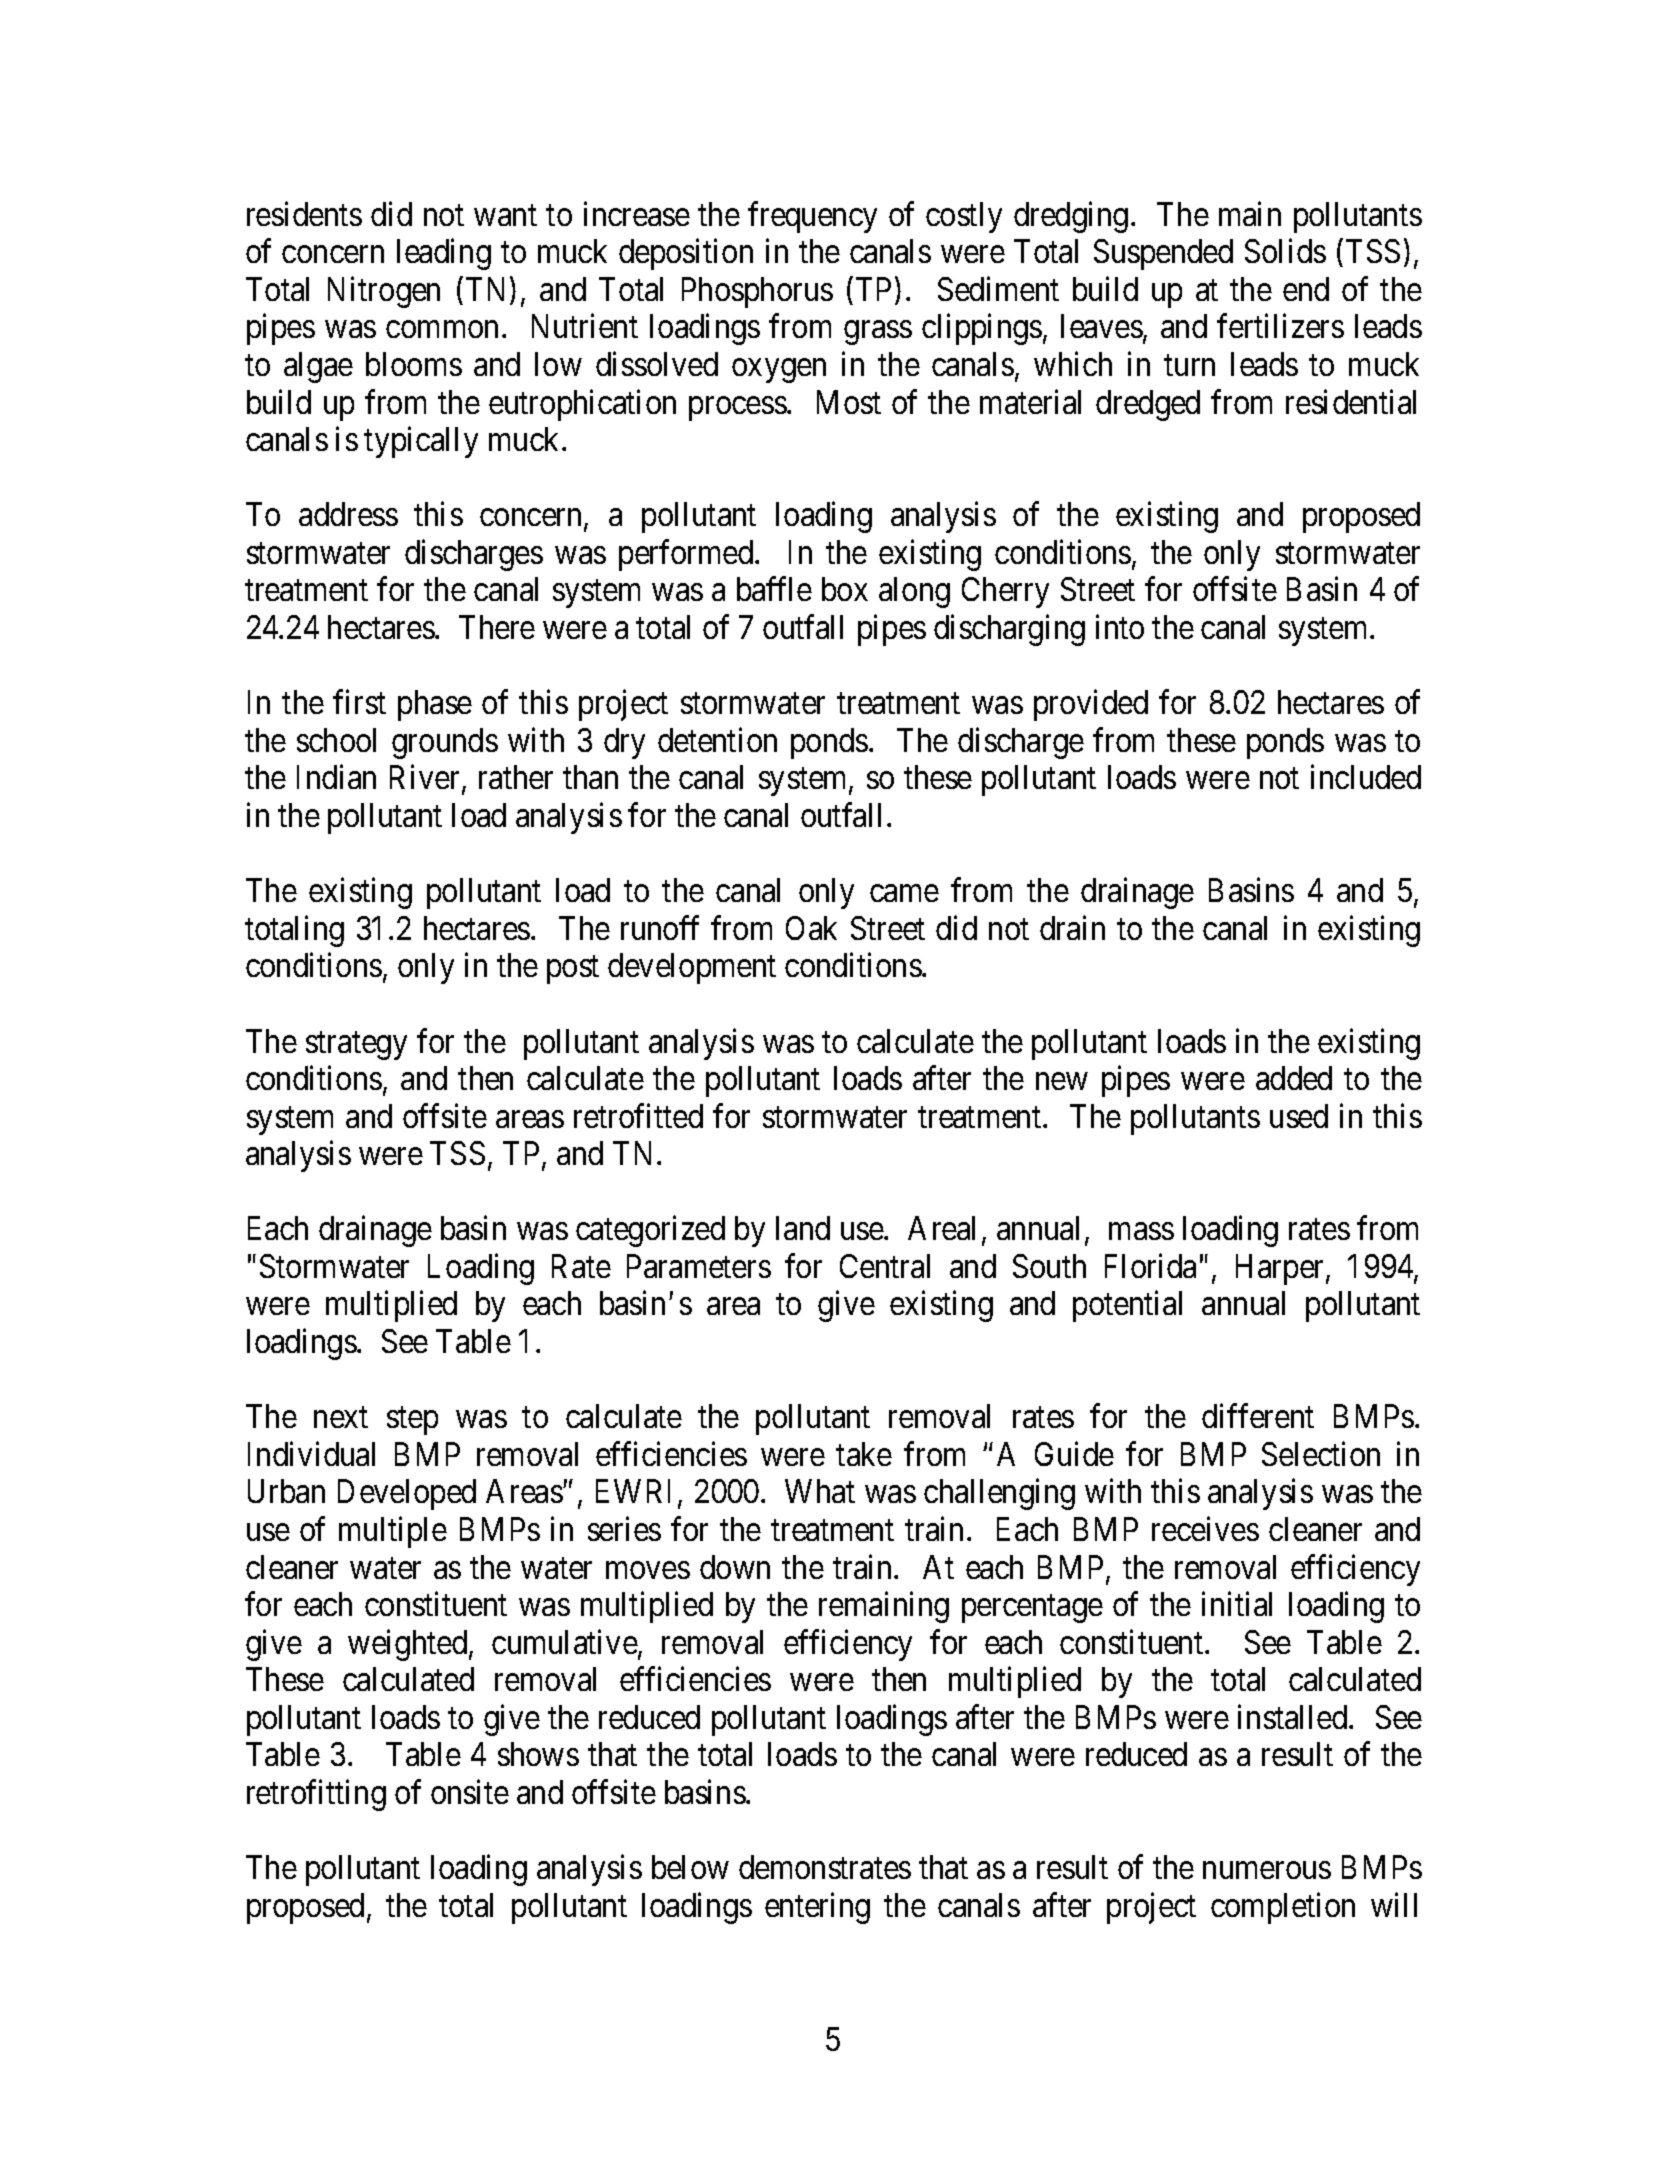 Image resolution: width=1666 pixels, height=2157 pixels. What do you see at coordinates (885, 1266) in the page?
I see `Central` at bounding box center [885, 1266].
